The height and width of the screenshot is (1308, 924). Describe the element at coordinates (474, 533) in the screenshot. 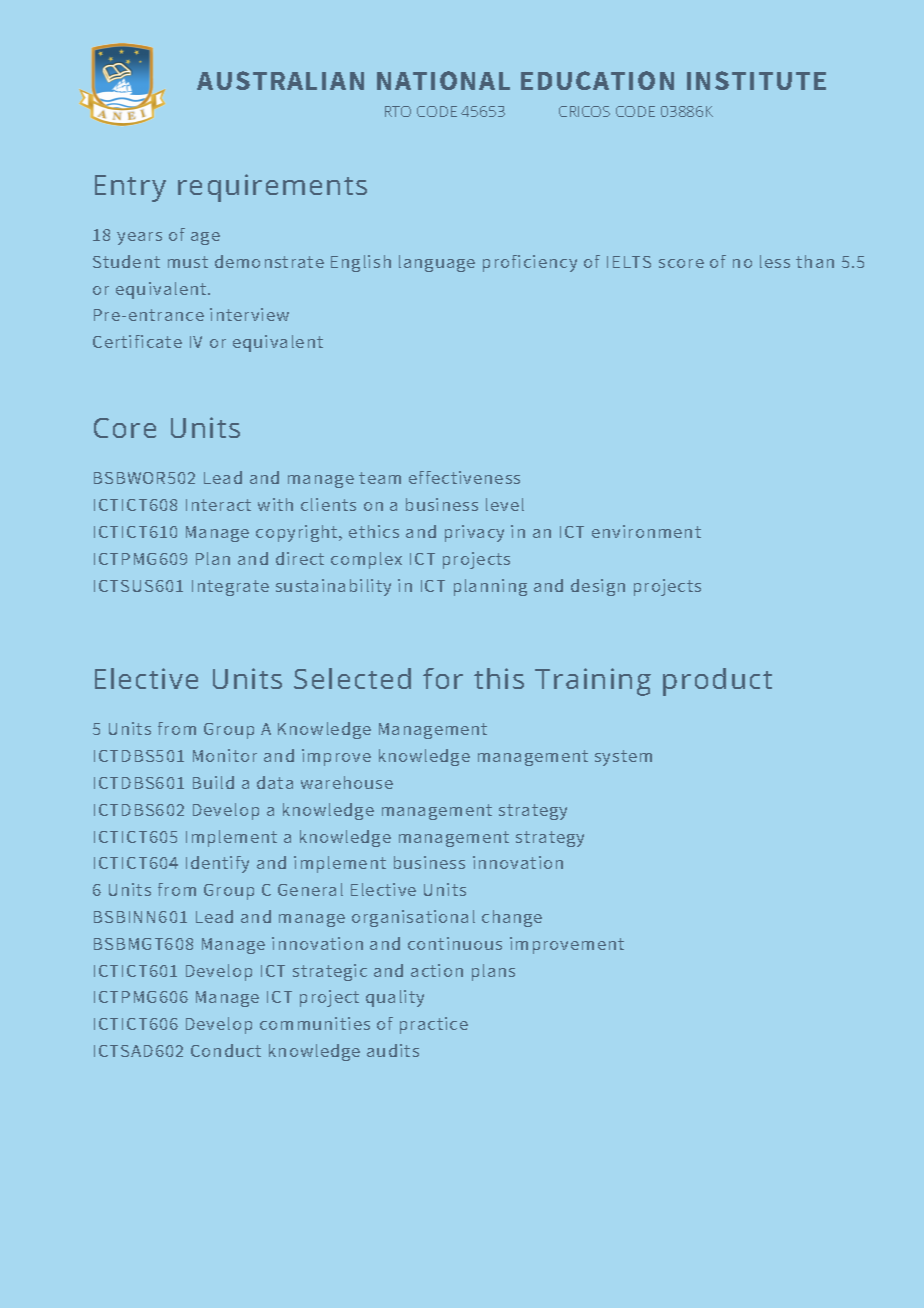

I see `privacy` at that location.
